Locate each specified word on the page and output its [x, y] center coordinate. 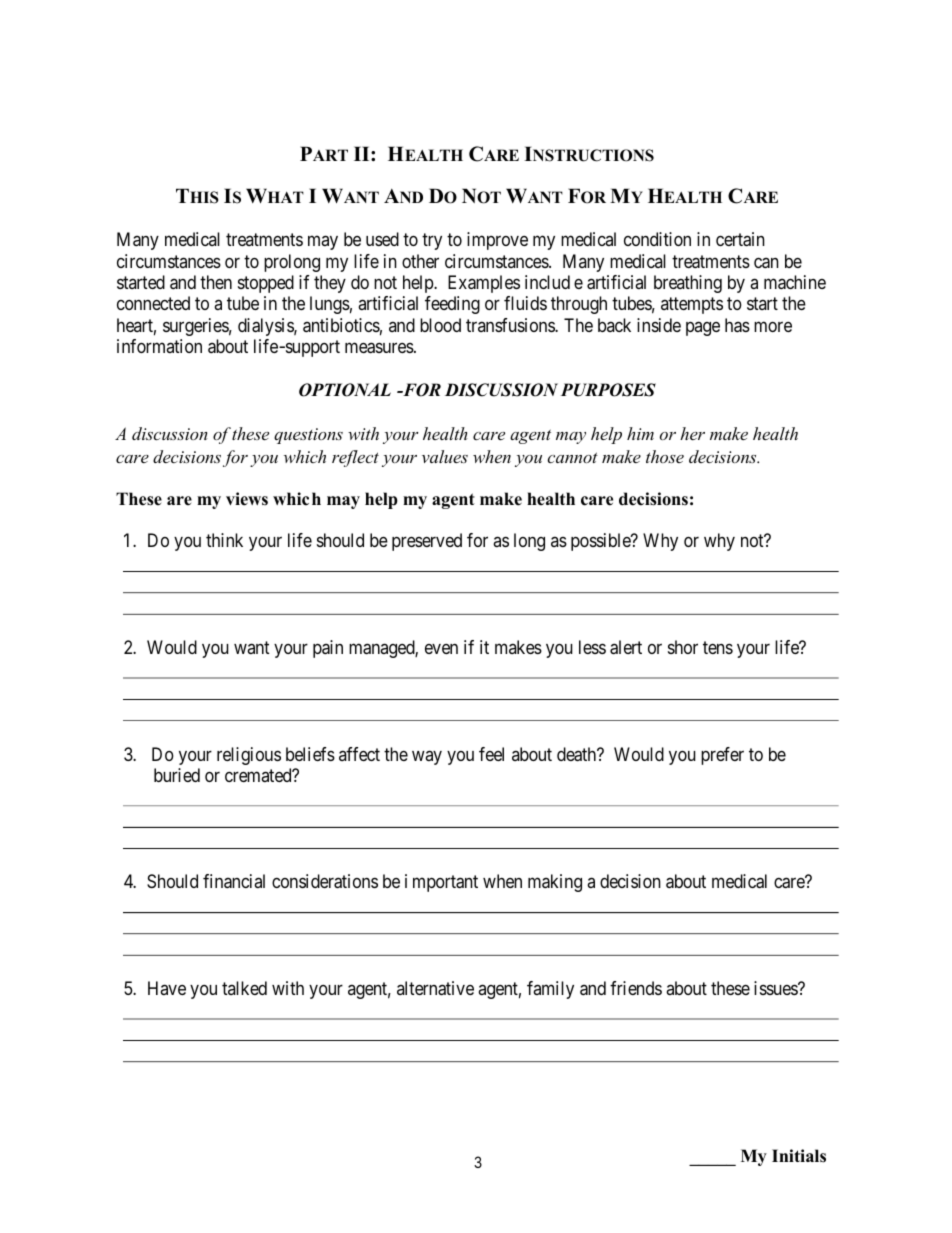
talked [244, 988]
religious [249, 756]
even [441, 649]
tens [718, 648]
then [216, 282]
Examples [484, 284]
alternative [435, 988]
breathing [688, 284]
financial [234, 881]
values [445, 456]
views [247, 499]
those [665, 456]
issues [776, 988]
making [555, 883]
